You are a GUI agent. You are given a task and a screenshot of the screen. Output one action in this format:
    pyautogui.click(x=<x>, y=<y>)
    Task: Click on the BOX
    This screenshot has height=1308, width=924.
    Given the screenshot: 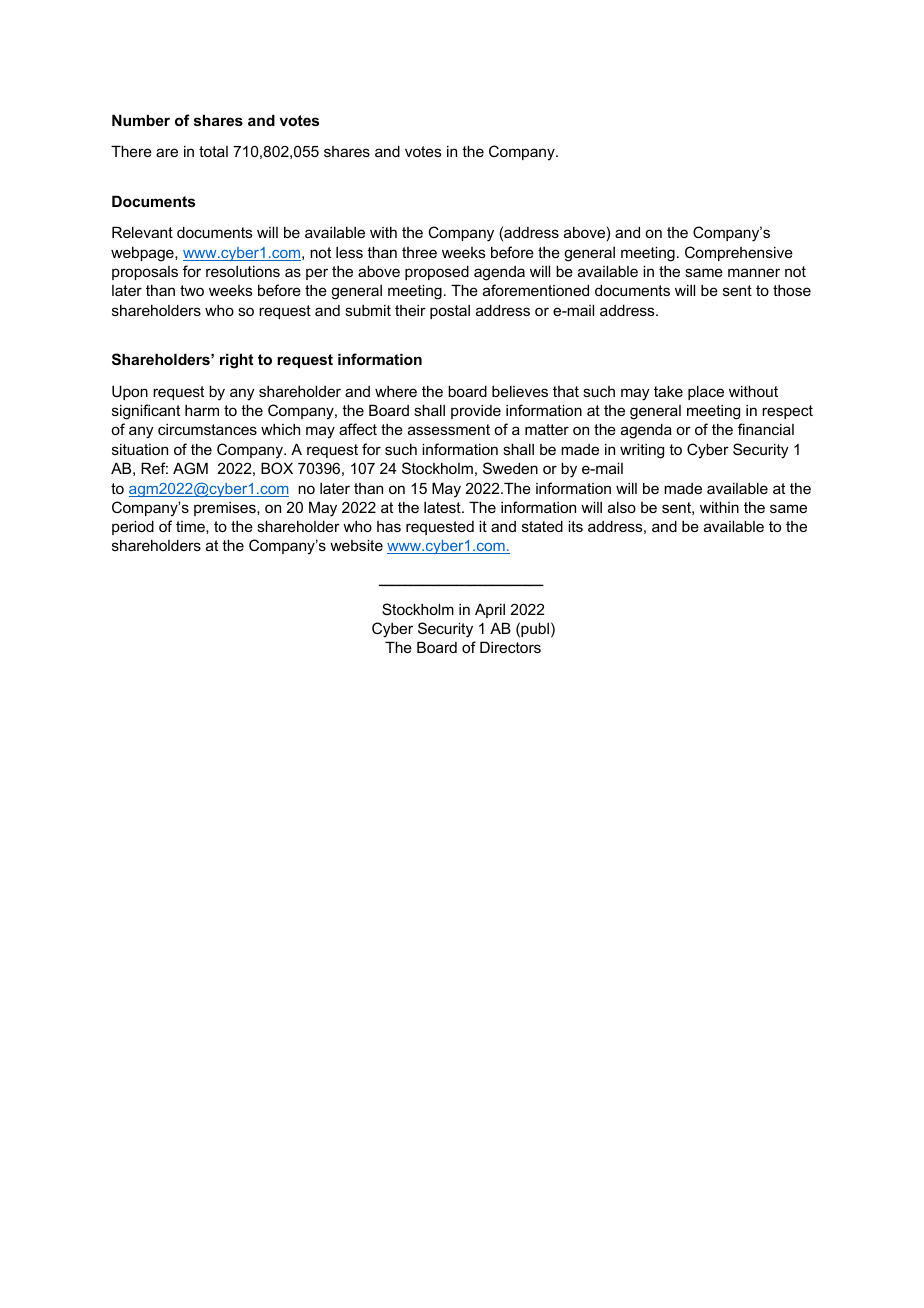 What is the action you would take?
    pyautogui.click(x=277, y=468)
